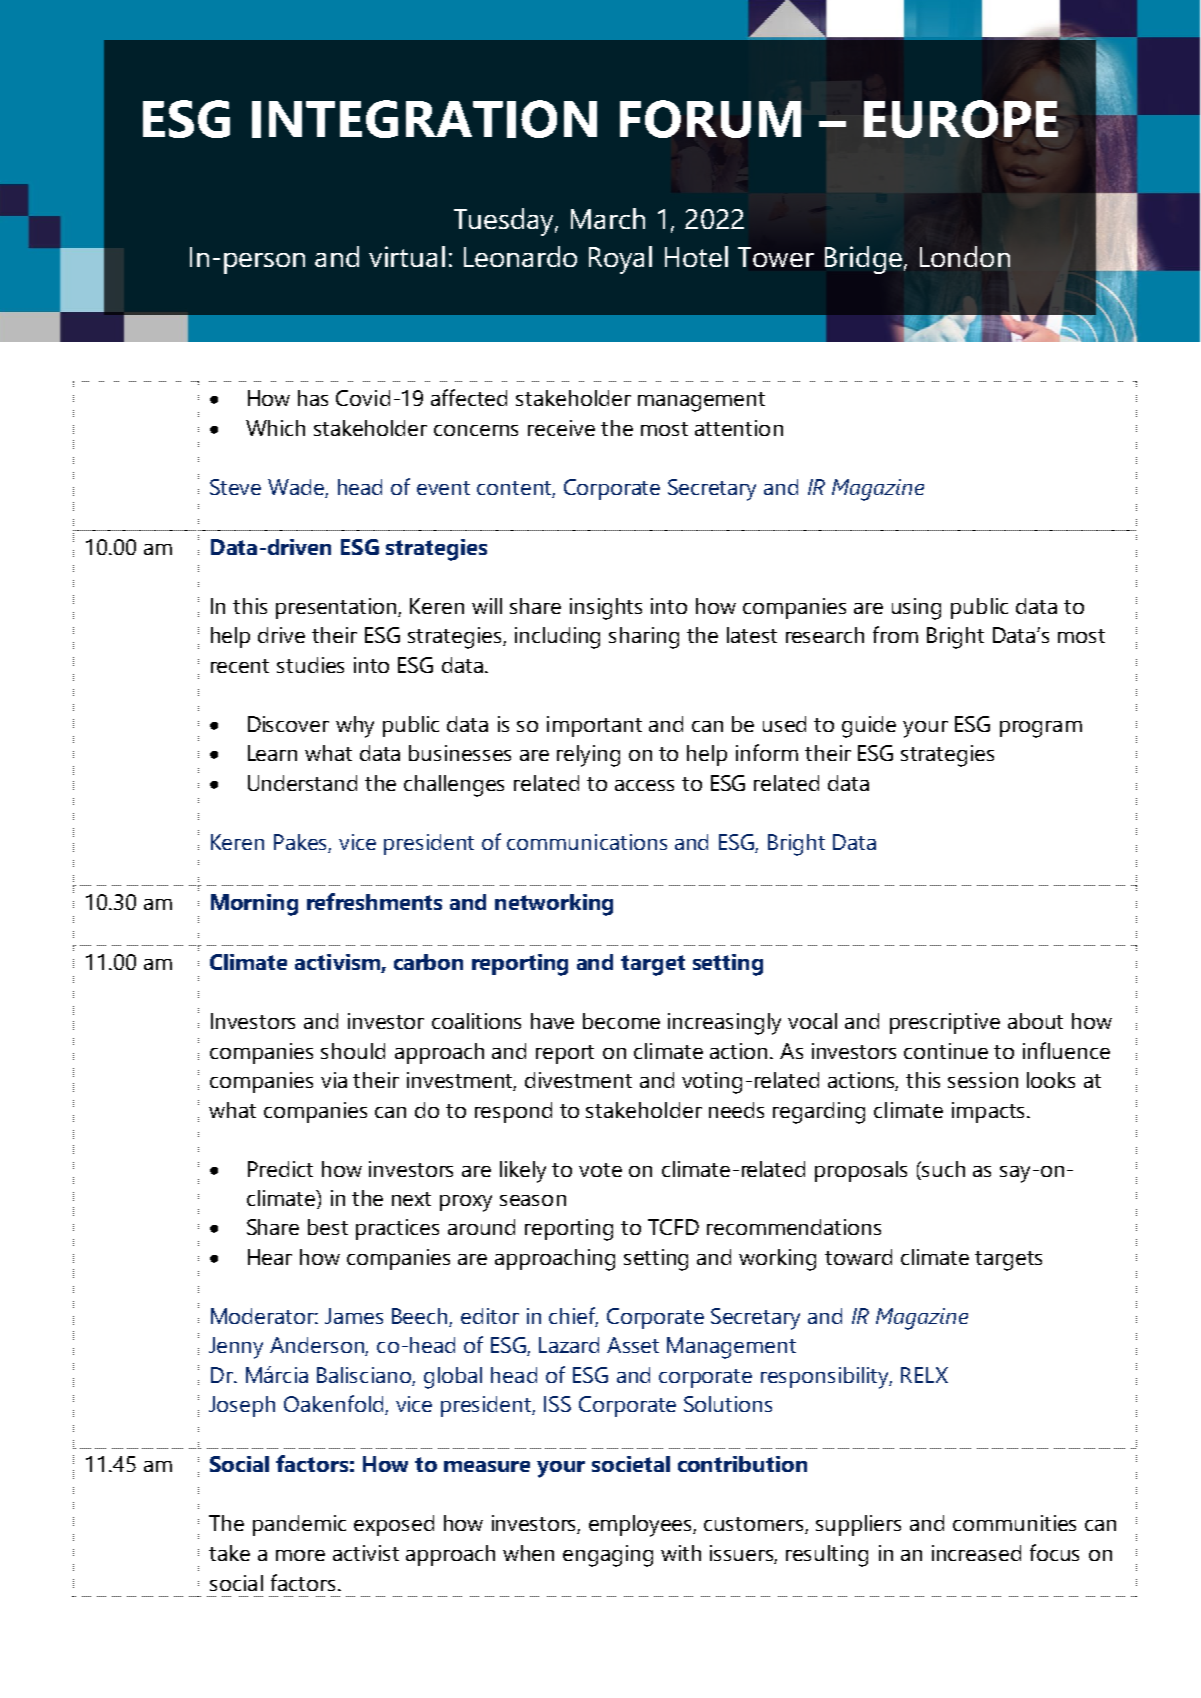  I want to click on EUROPE, so click(961, 119).
